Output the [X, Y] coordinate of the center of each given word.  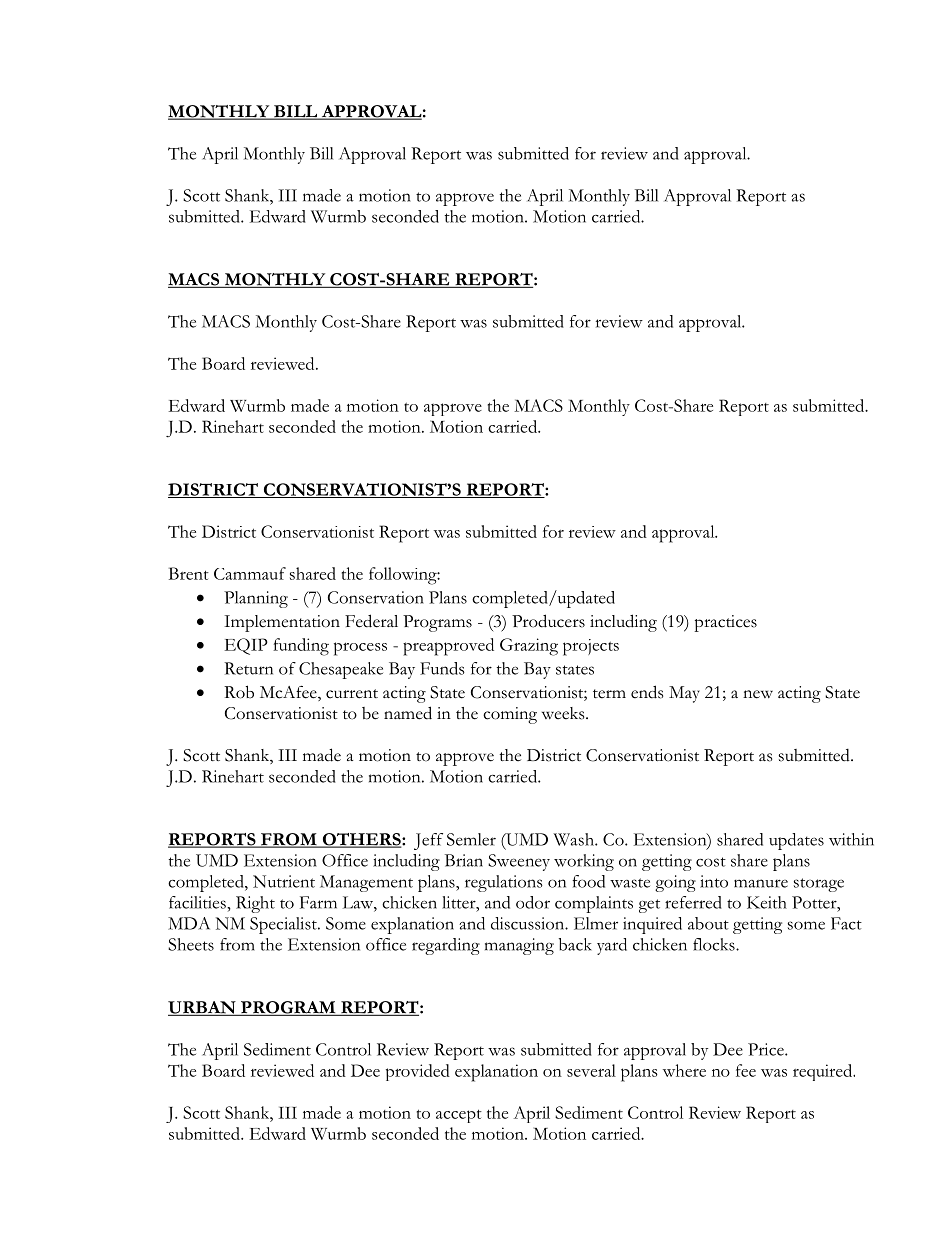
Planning [256, 599]
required [824, 1072]
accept [459, 1116]
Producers [548, 621]
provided [418, 1072]
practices [725, 623]
